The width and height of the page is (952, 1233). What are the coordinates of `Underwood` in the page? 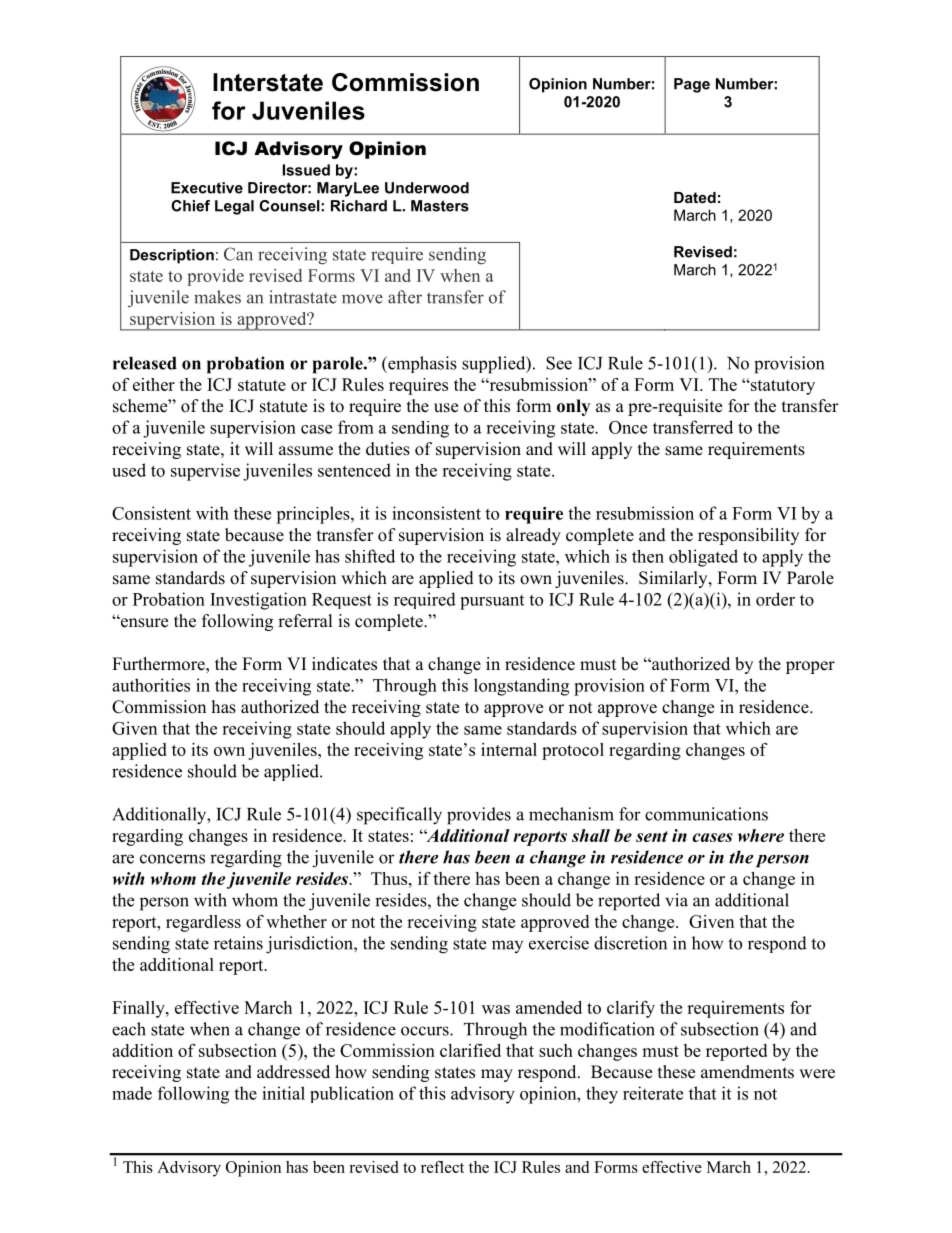 It's located at (427, 188).
